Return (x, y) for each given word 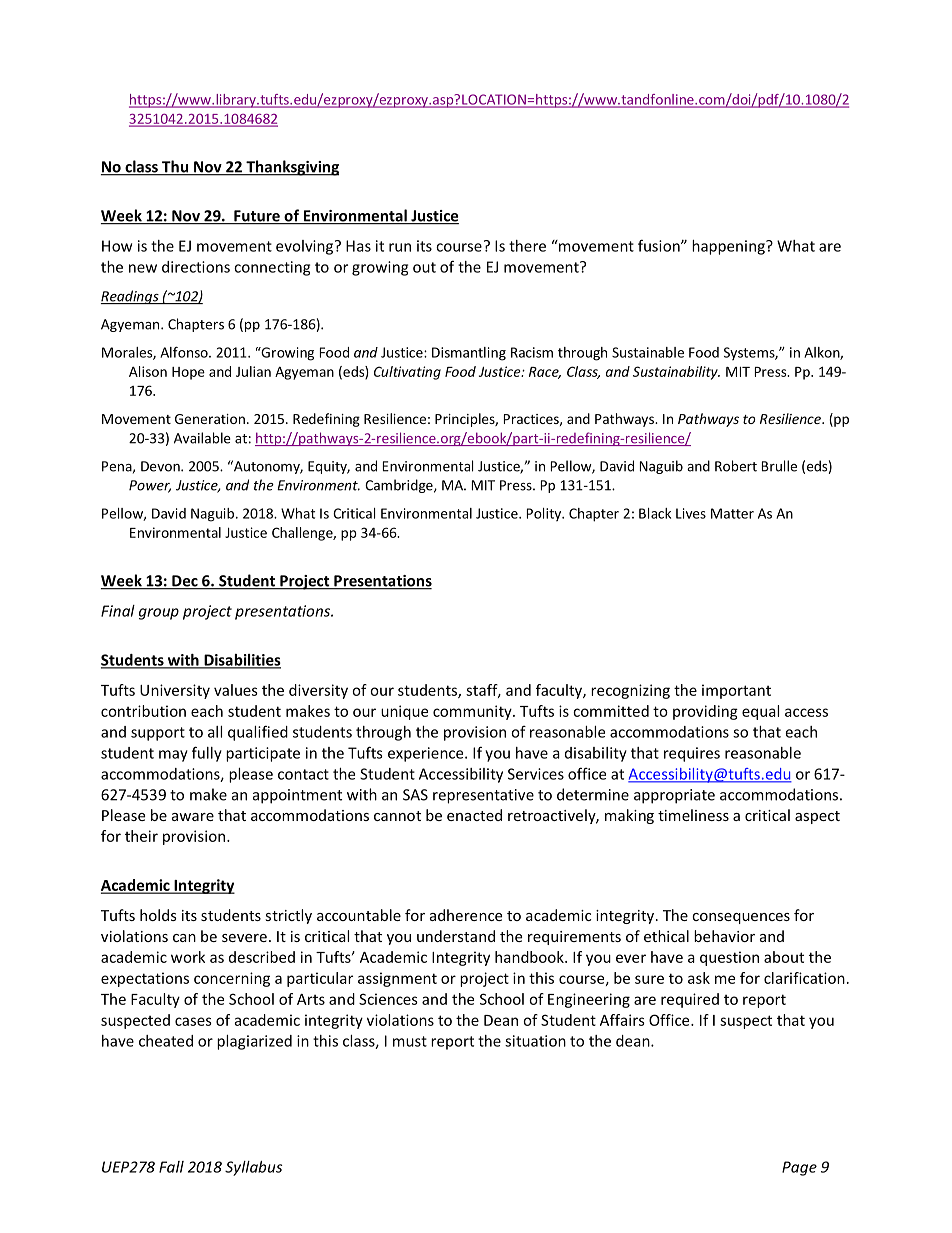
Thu (175, 167)
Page (799, 1168)
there (527, 246)
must (410, 1041)
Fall (171, 1167)
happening (729, 247)
